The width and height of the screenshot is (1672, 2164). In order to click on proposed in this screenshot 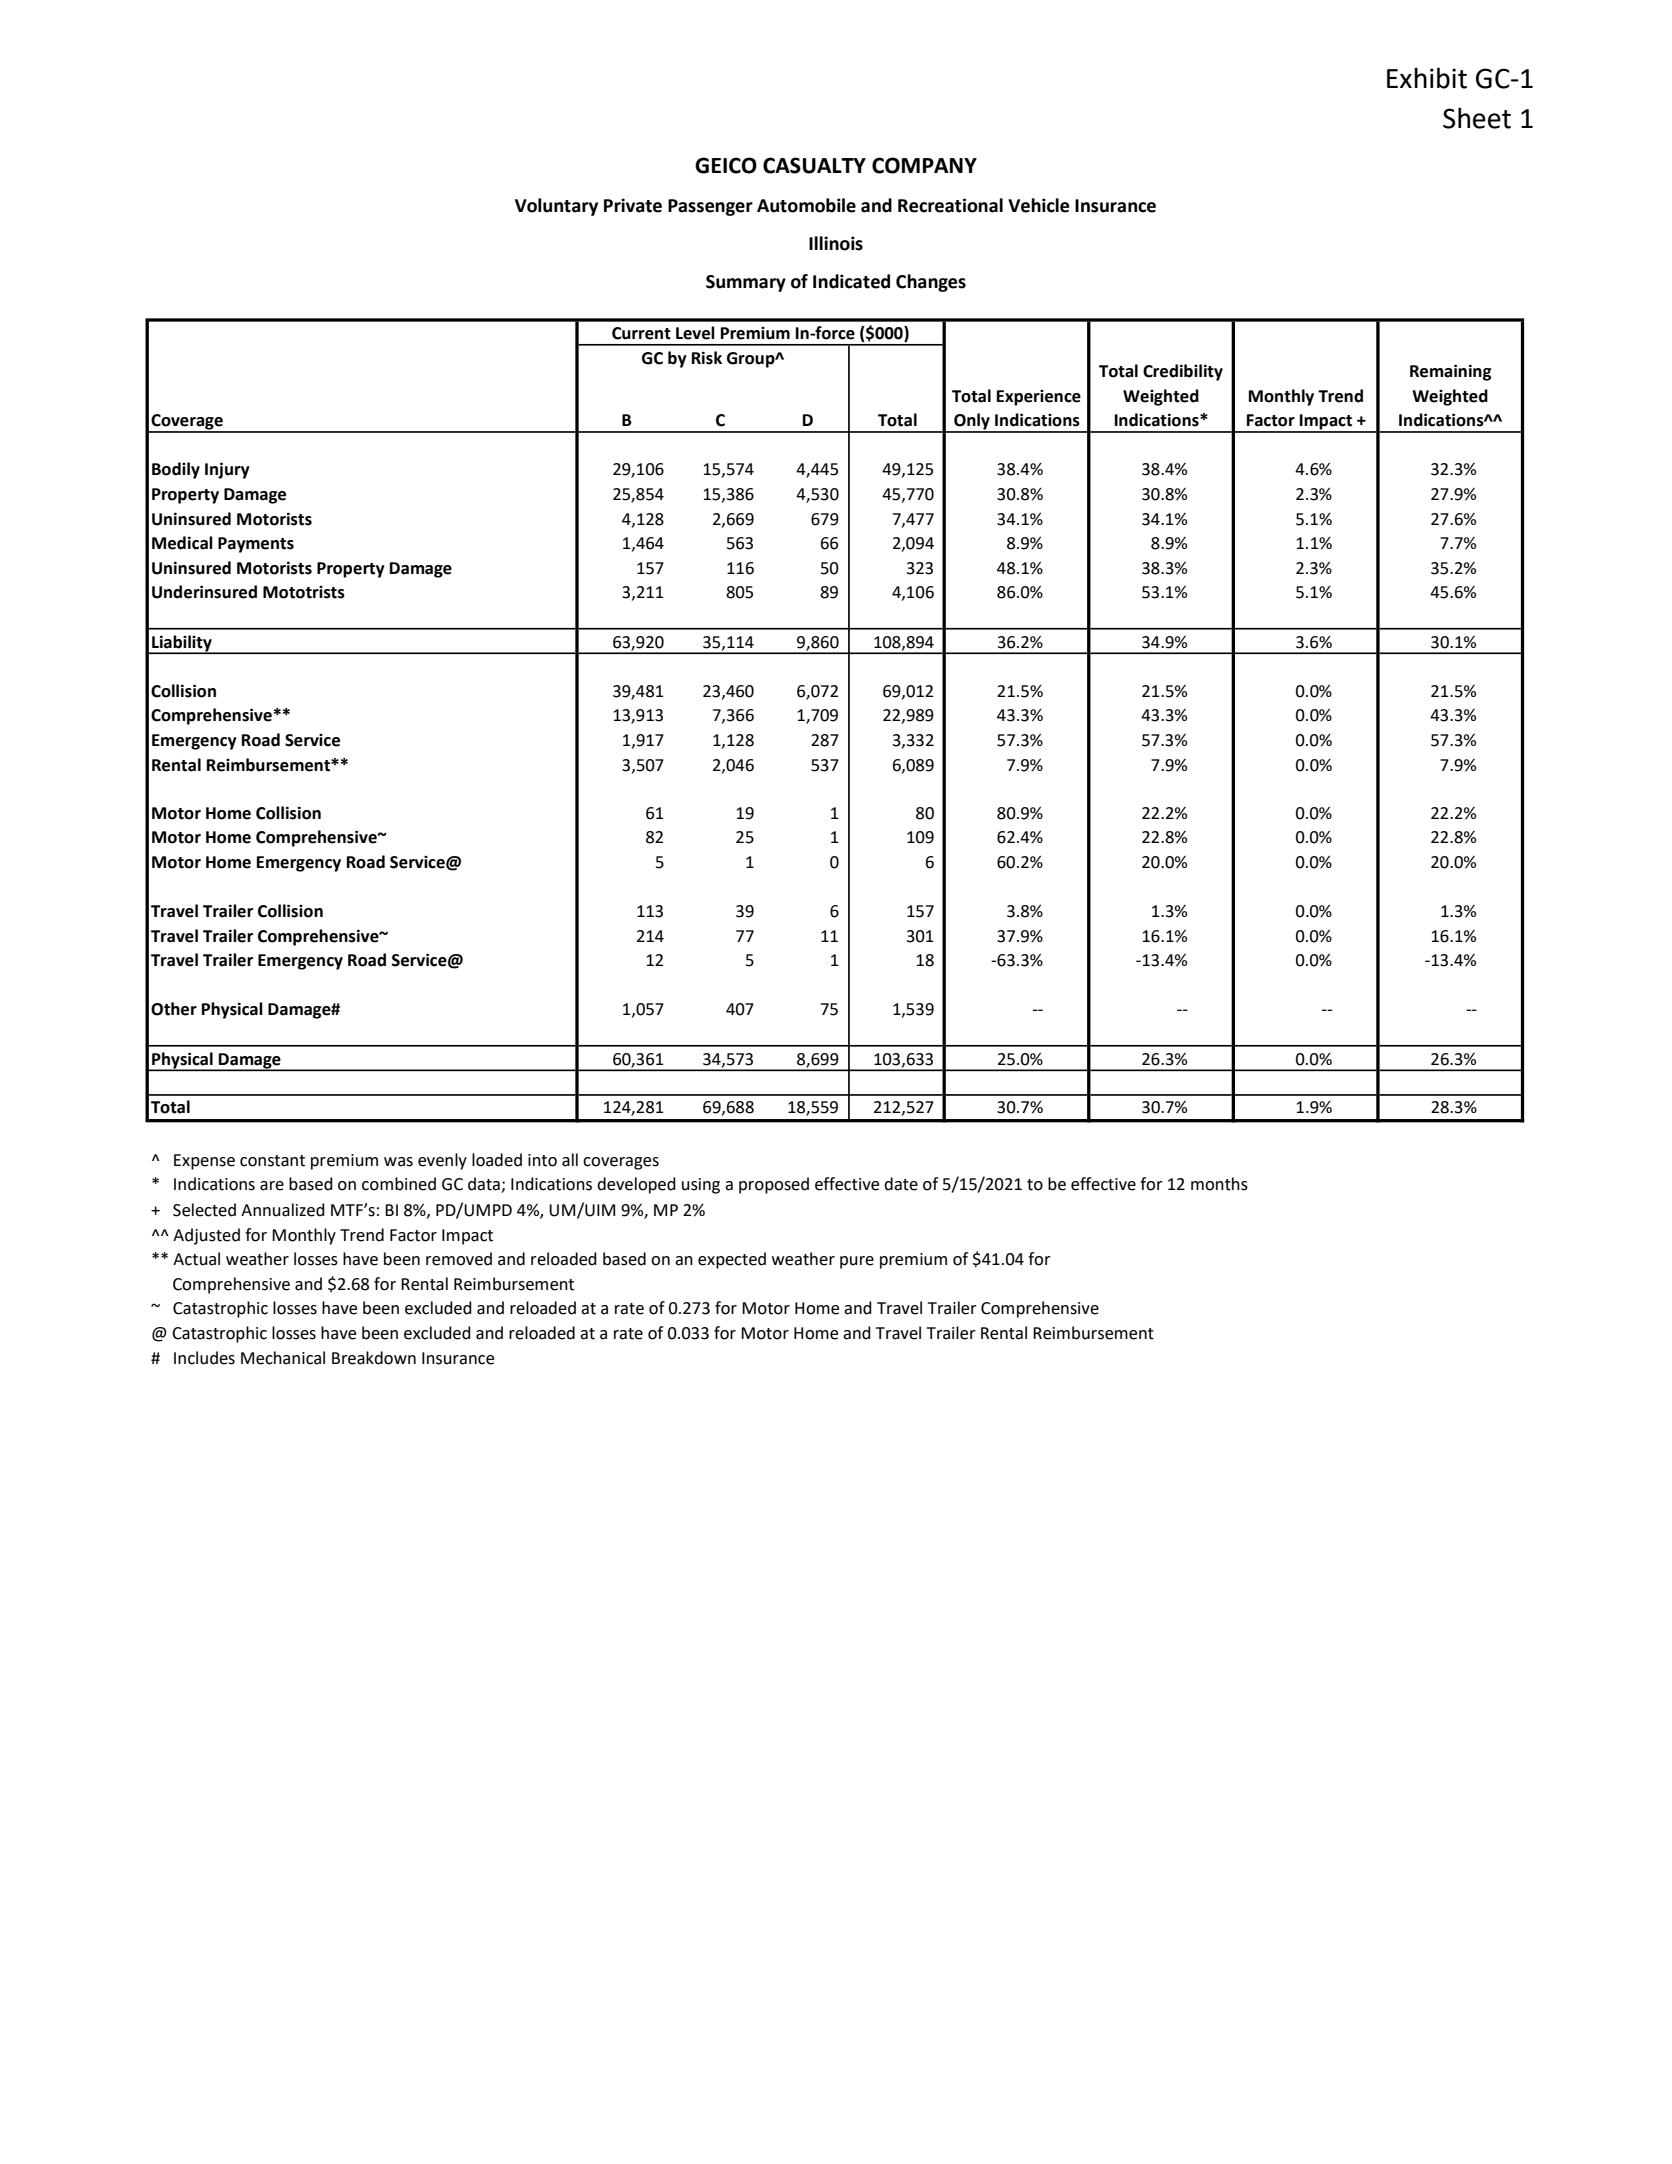, I will do `click(774, 1185)`.
